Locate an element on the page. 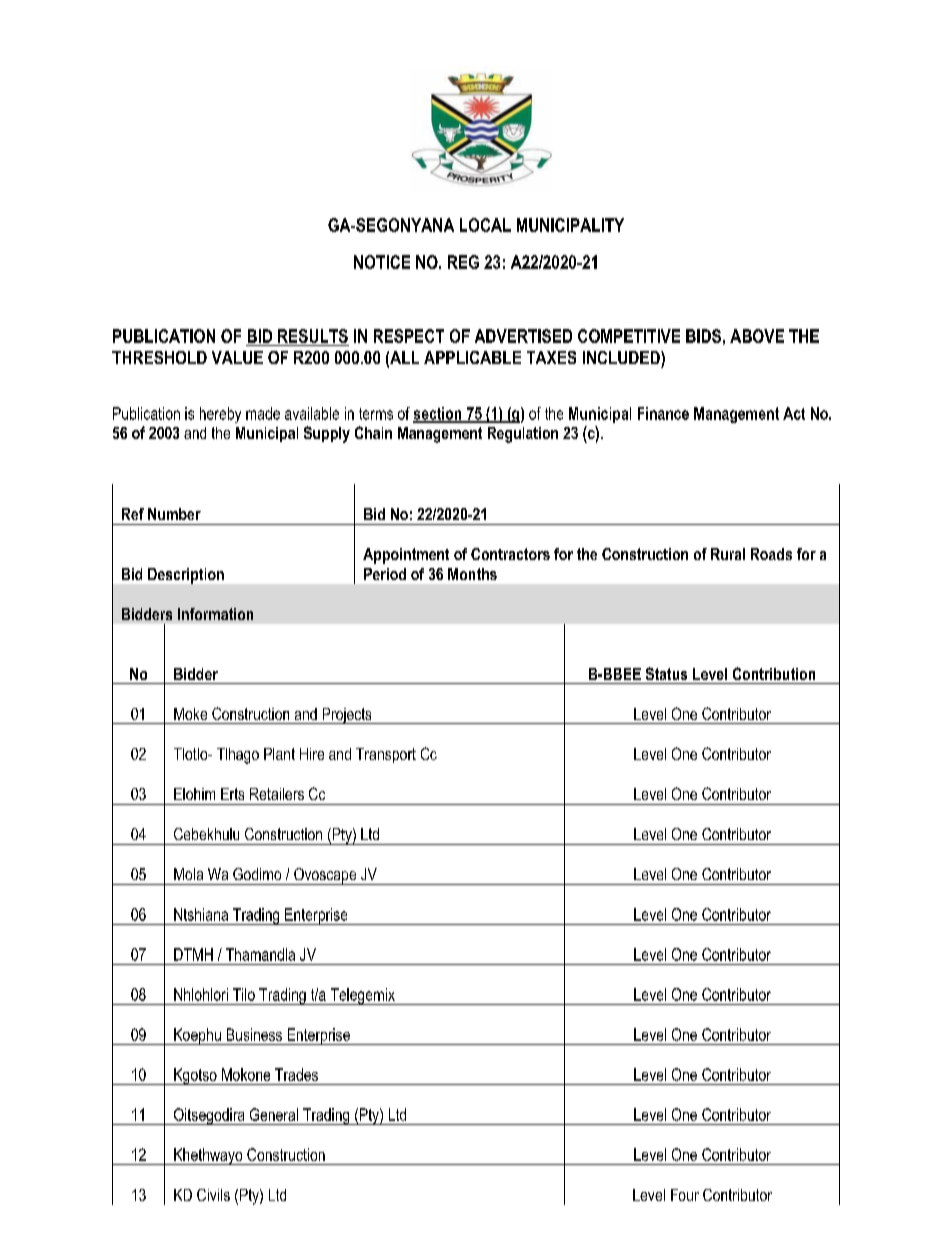 The image size is (952, 1233). VALUE is located at coordinates (237, 357).
